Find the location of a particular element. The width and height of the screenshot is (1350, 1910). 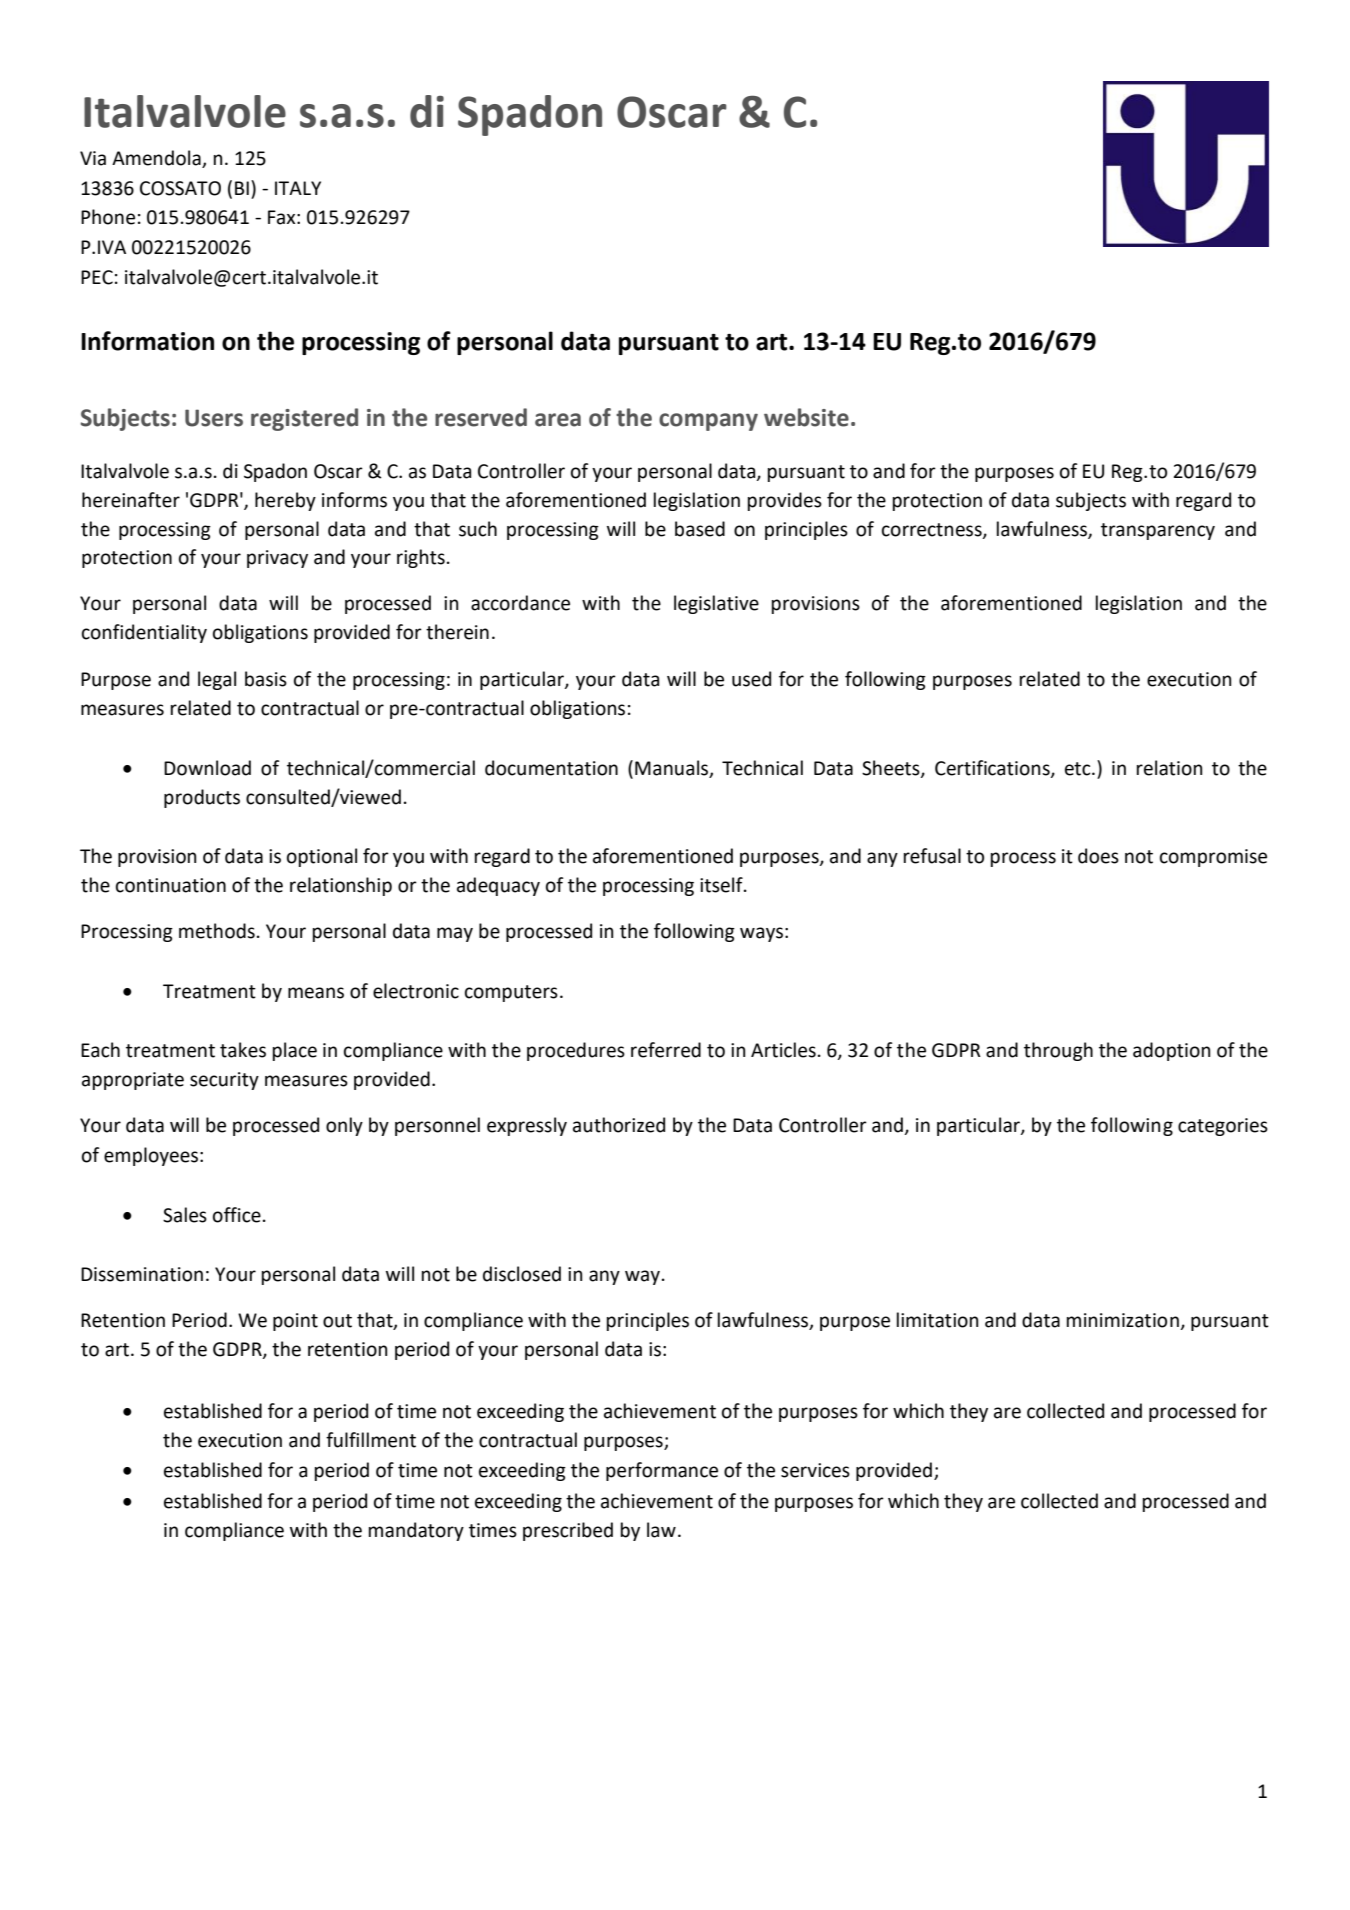

company is located at coordinates (708, 422).
